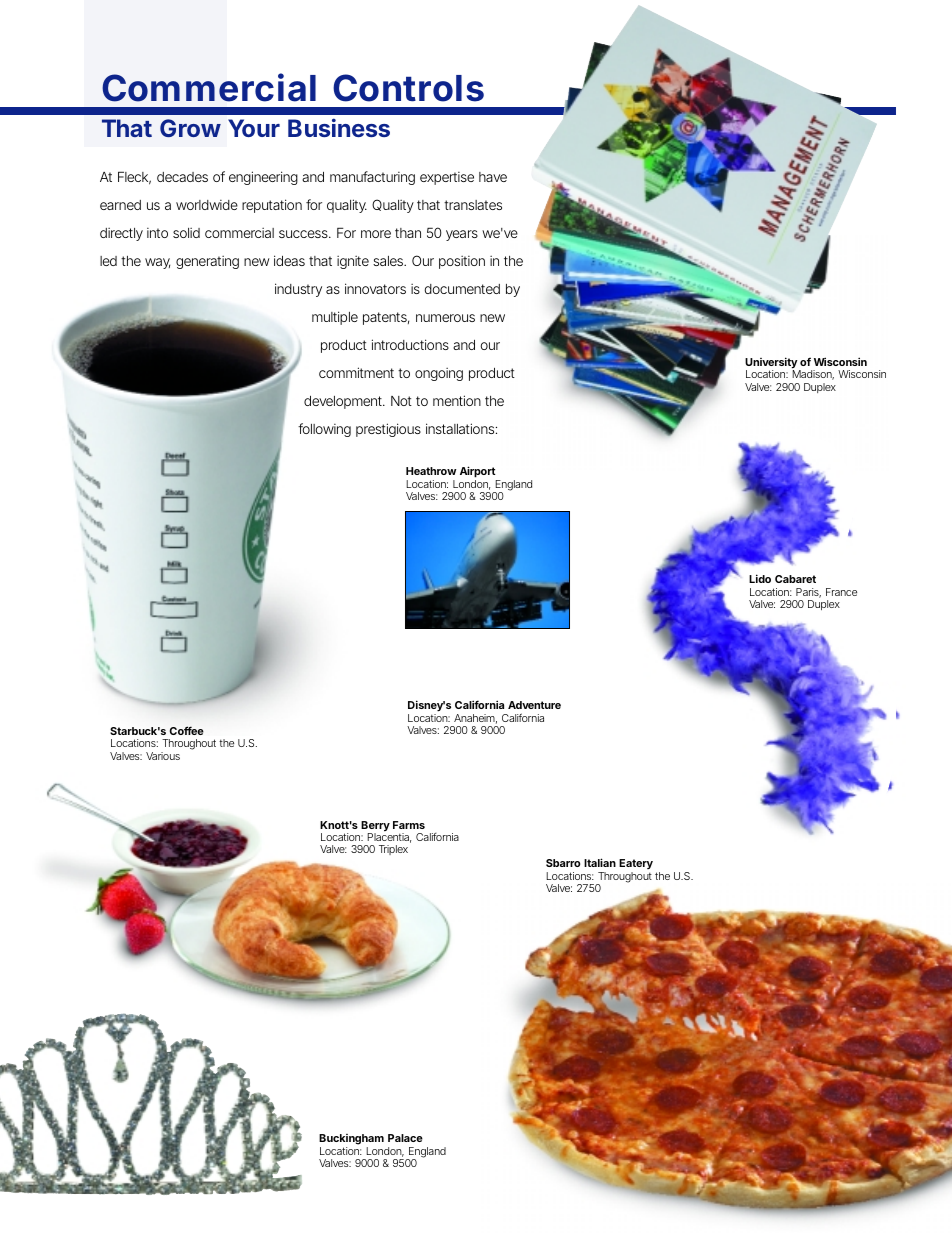 The height and width of the screenshot is (1233, 952). I want to click on Palace, so click(405, 1138).
